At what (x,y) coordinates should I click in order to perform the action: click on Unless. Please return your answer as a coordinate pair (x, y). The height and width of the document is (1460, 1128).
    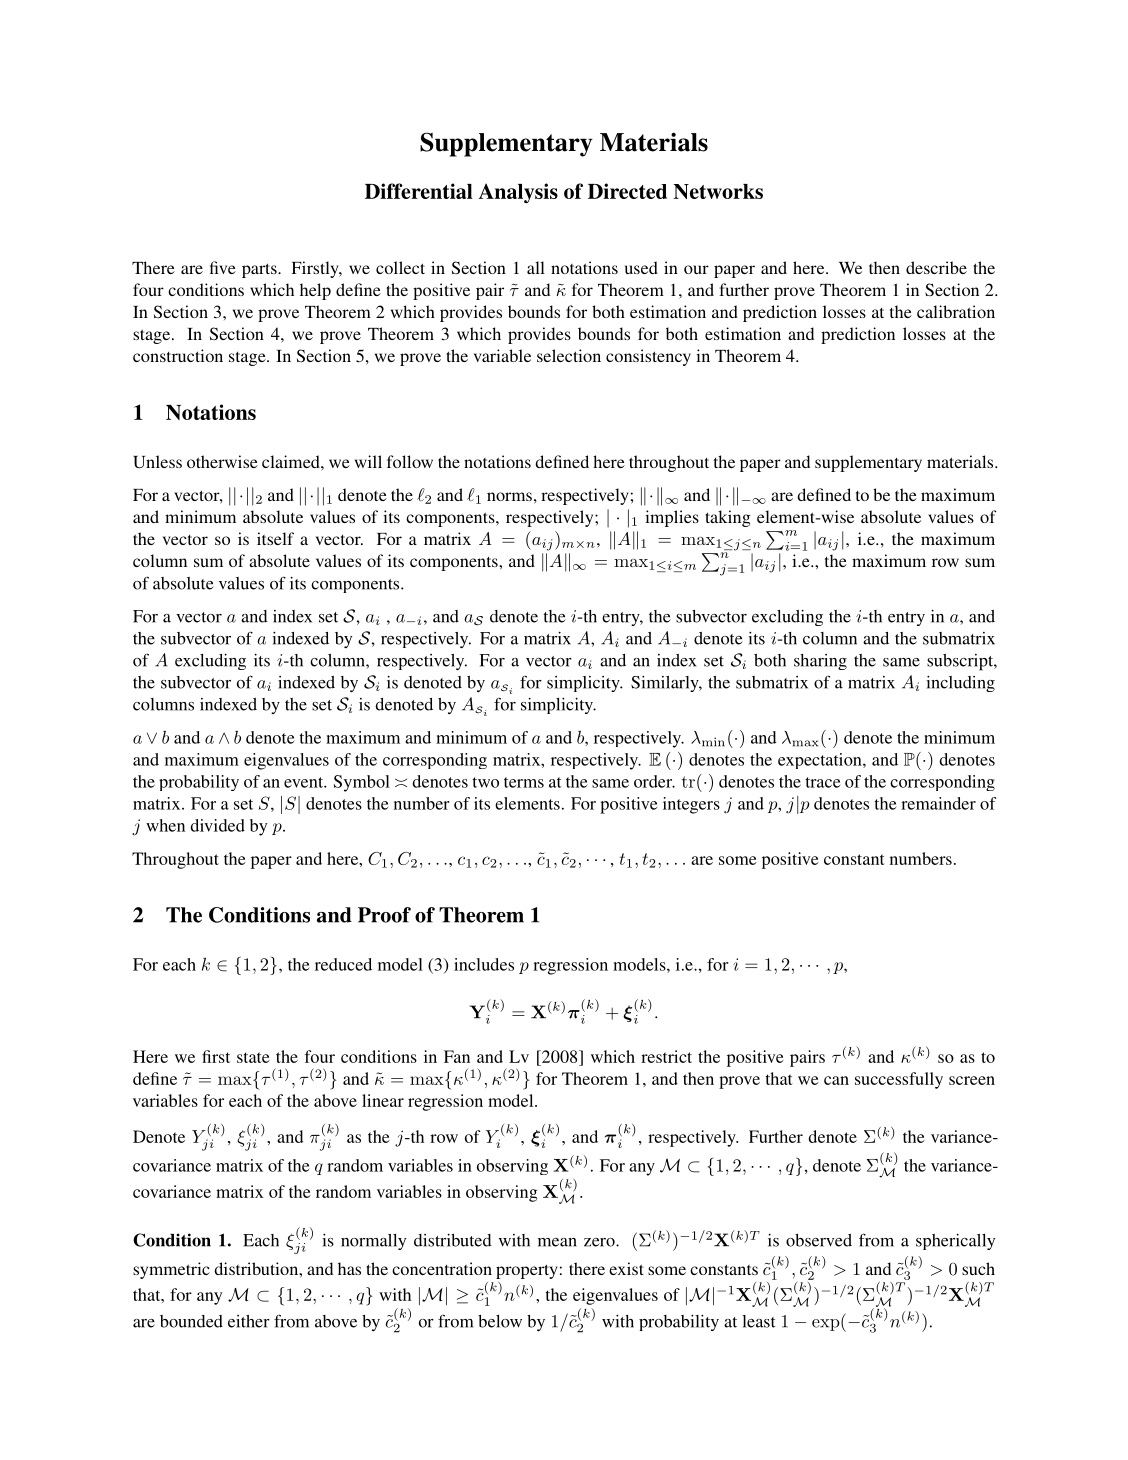
    Looking at the image, I should click on (157, 462).
